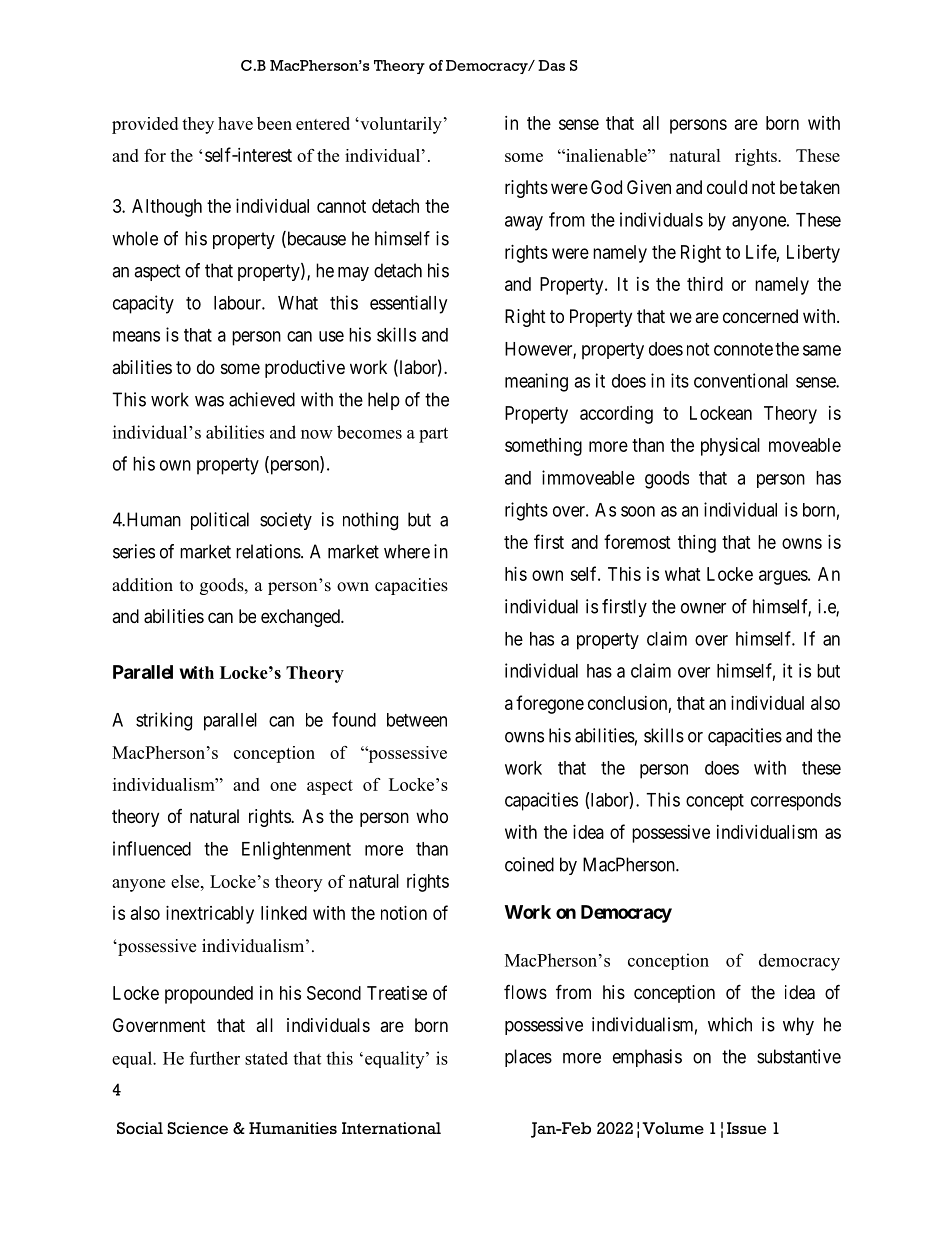  What do you see at coordinates (198, 1128) in the image?
I see `Science` at bounding box center [198, 1128].
